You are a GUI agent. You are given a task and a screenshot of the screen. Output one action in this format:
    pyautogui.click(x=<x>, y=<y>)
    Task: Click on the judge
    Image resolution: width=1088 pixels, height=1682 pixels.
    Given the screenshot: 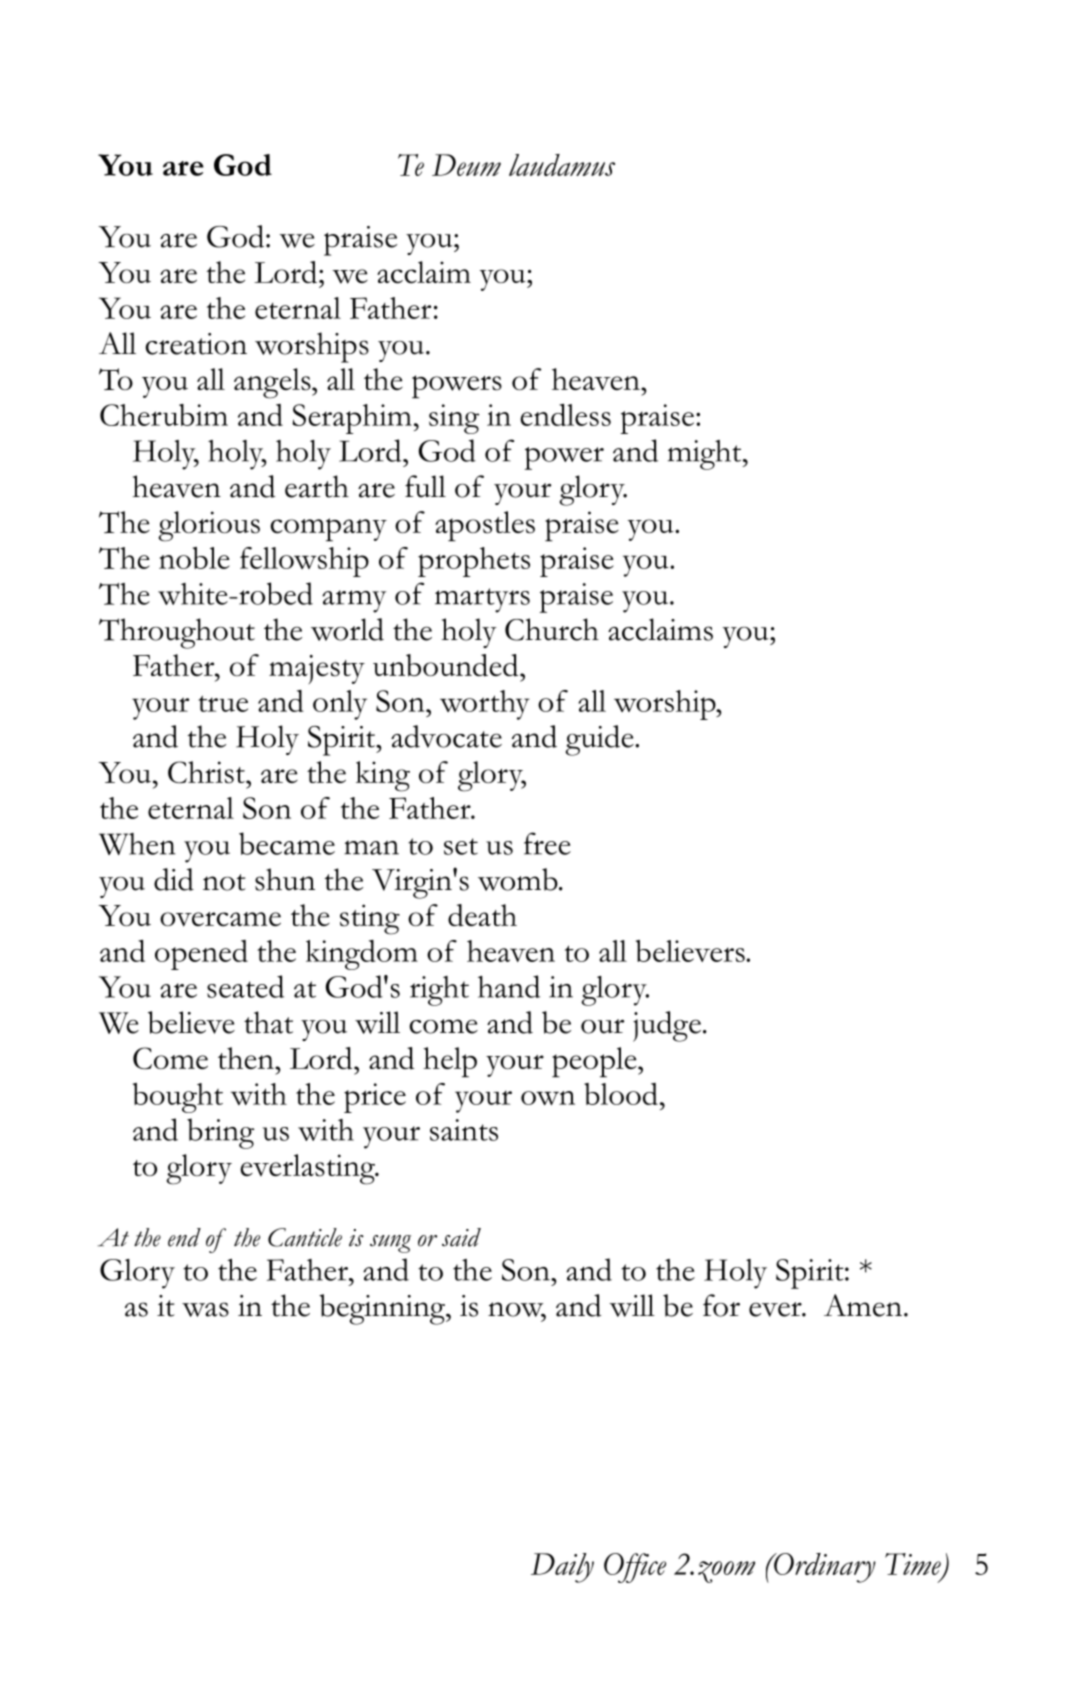 What is the action you would take?
    pyautogui.click(x=667, y=1026)
